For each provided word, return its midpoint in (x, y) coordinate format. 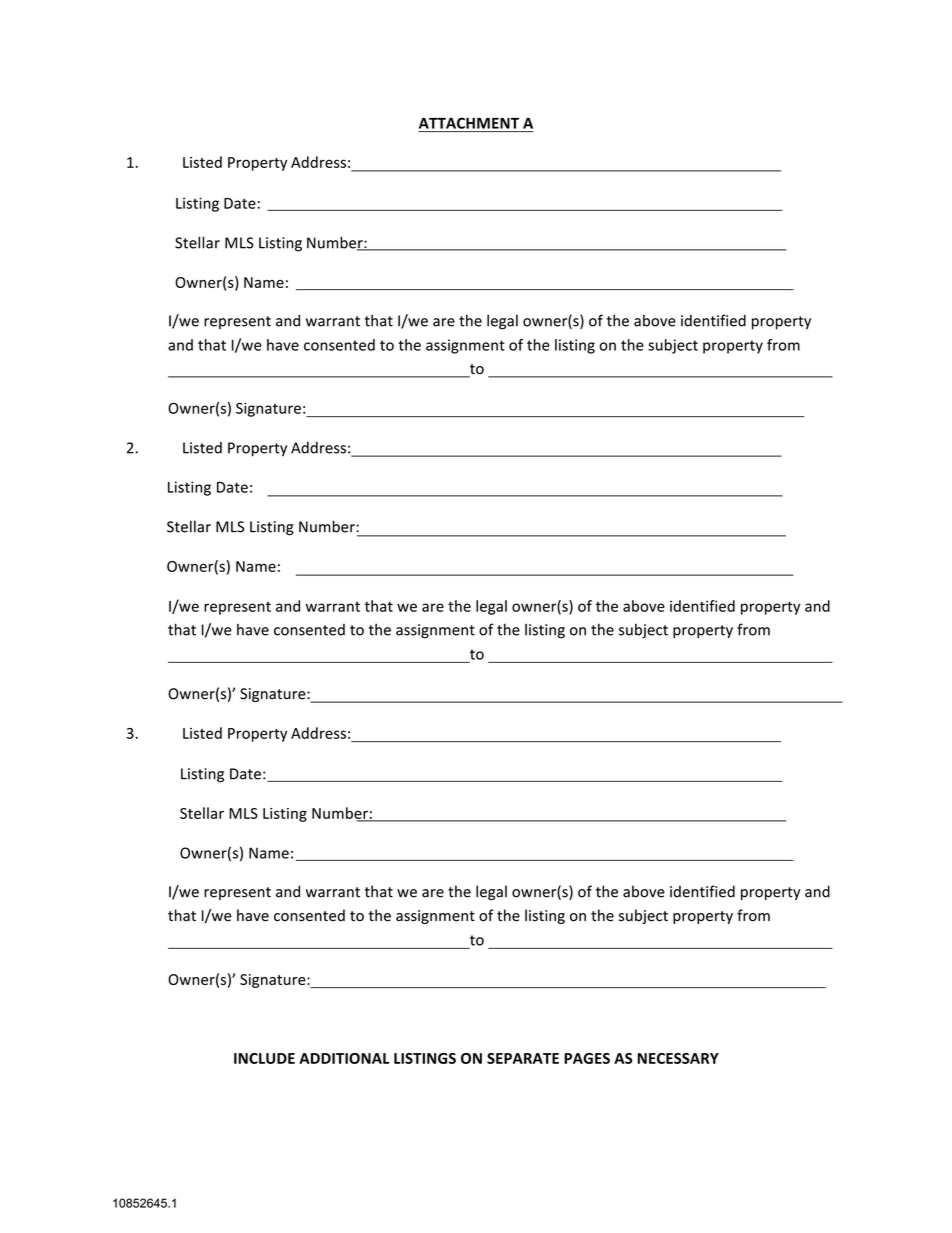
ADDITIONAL (344, 1058)
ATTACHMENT (469, 123)
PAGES (587, 1058)
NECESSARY (678, 1058)
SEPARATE (523, 1058)
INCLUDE (264, 1058)
